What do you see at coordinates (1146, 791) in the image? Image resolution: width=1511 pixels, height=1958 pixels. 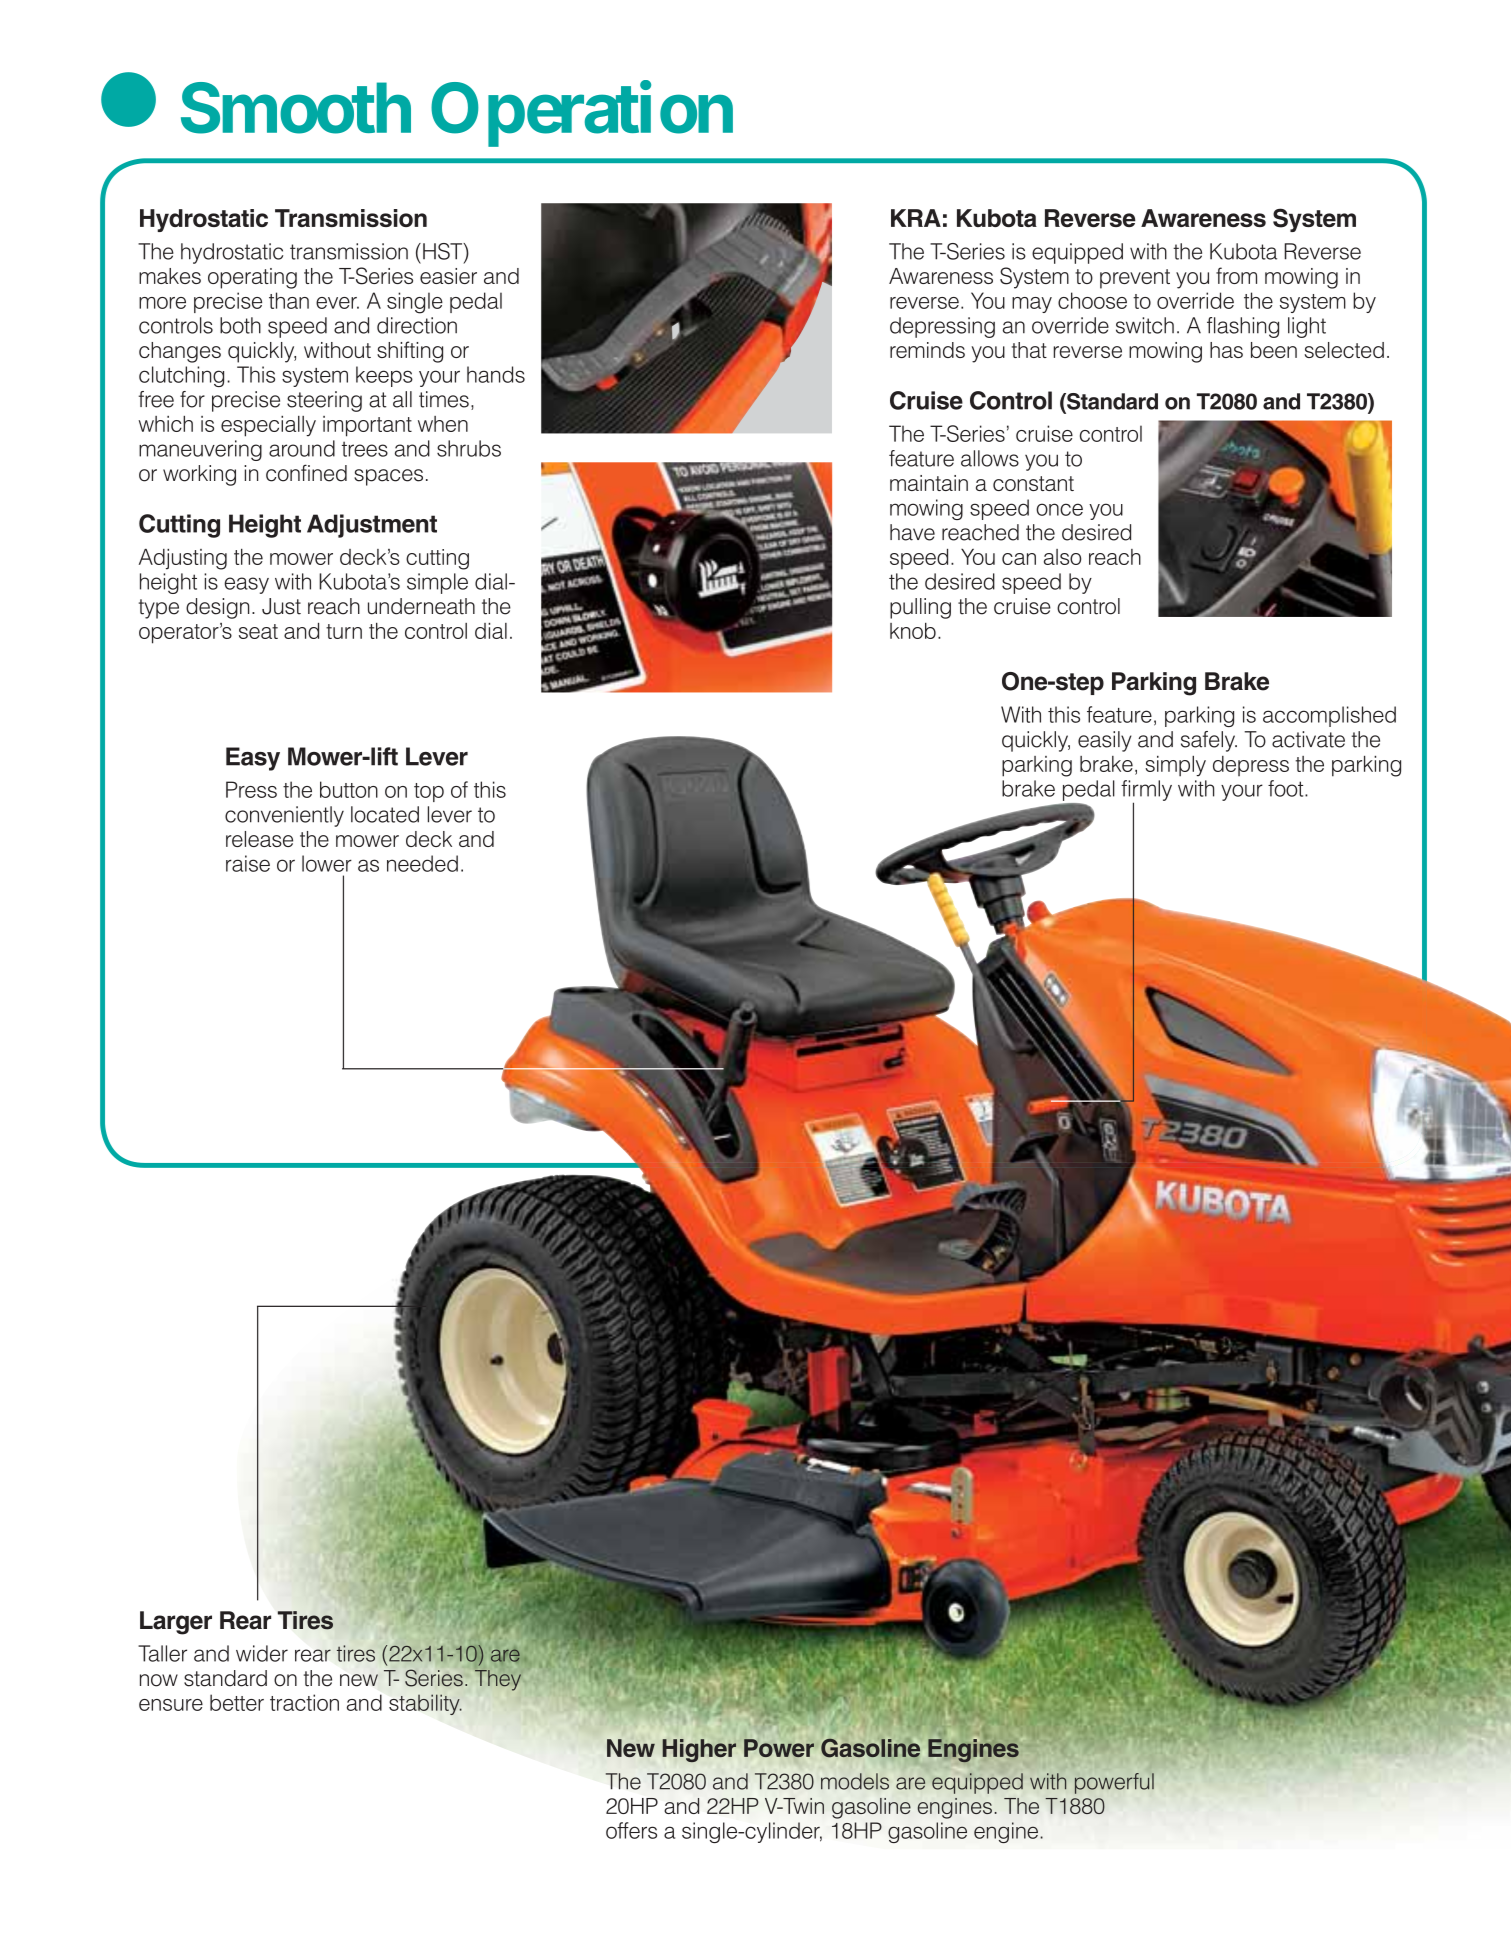 I see `firmly` at bounding box center [1146, 791].
